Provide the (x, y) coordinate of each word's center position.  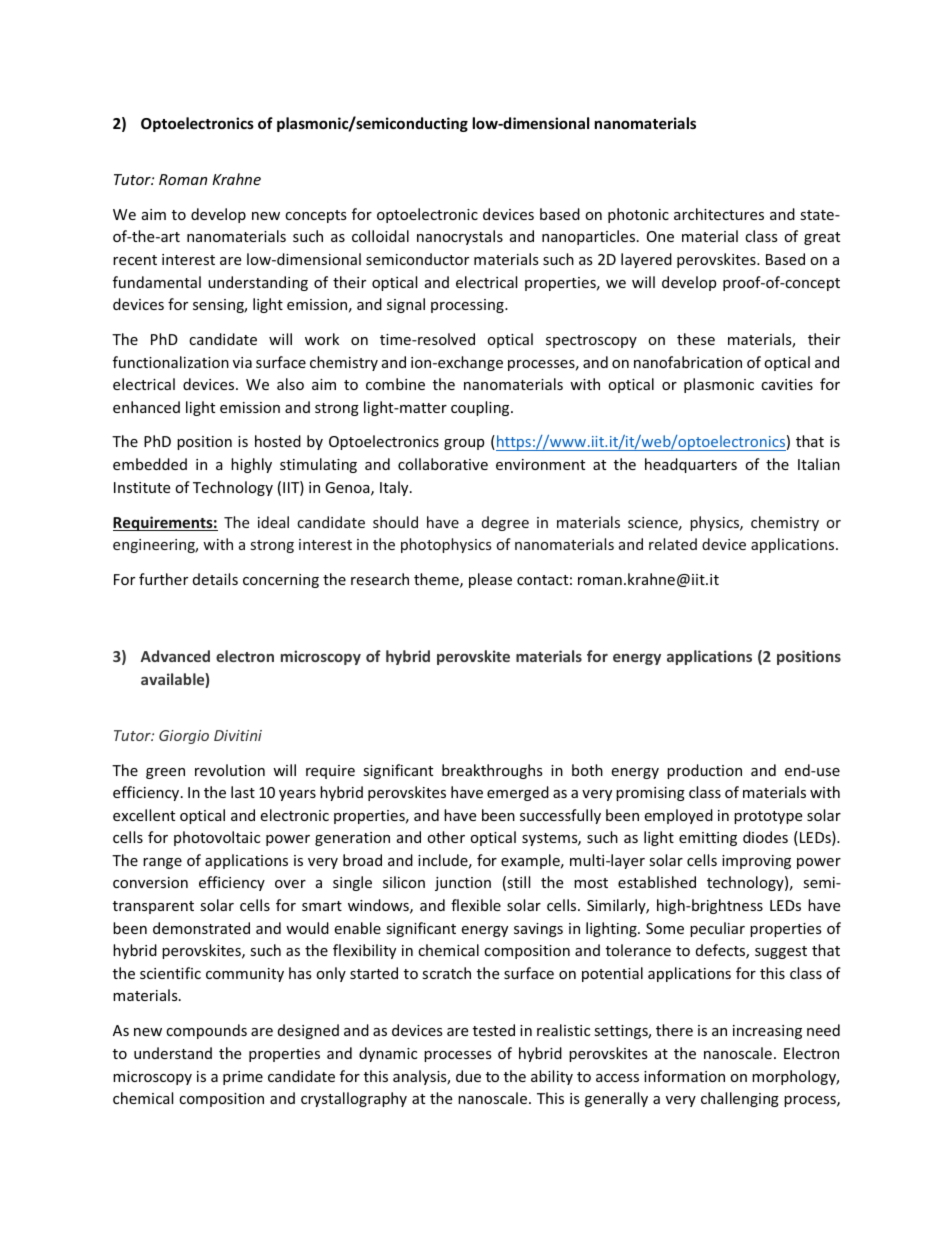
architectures (719, 214)
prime (243, 1078)
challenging (740, 1099)
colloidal (380, 236)
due (468, 1076)
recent (135, 260)
